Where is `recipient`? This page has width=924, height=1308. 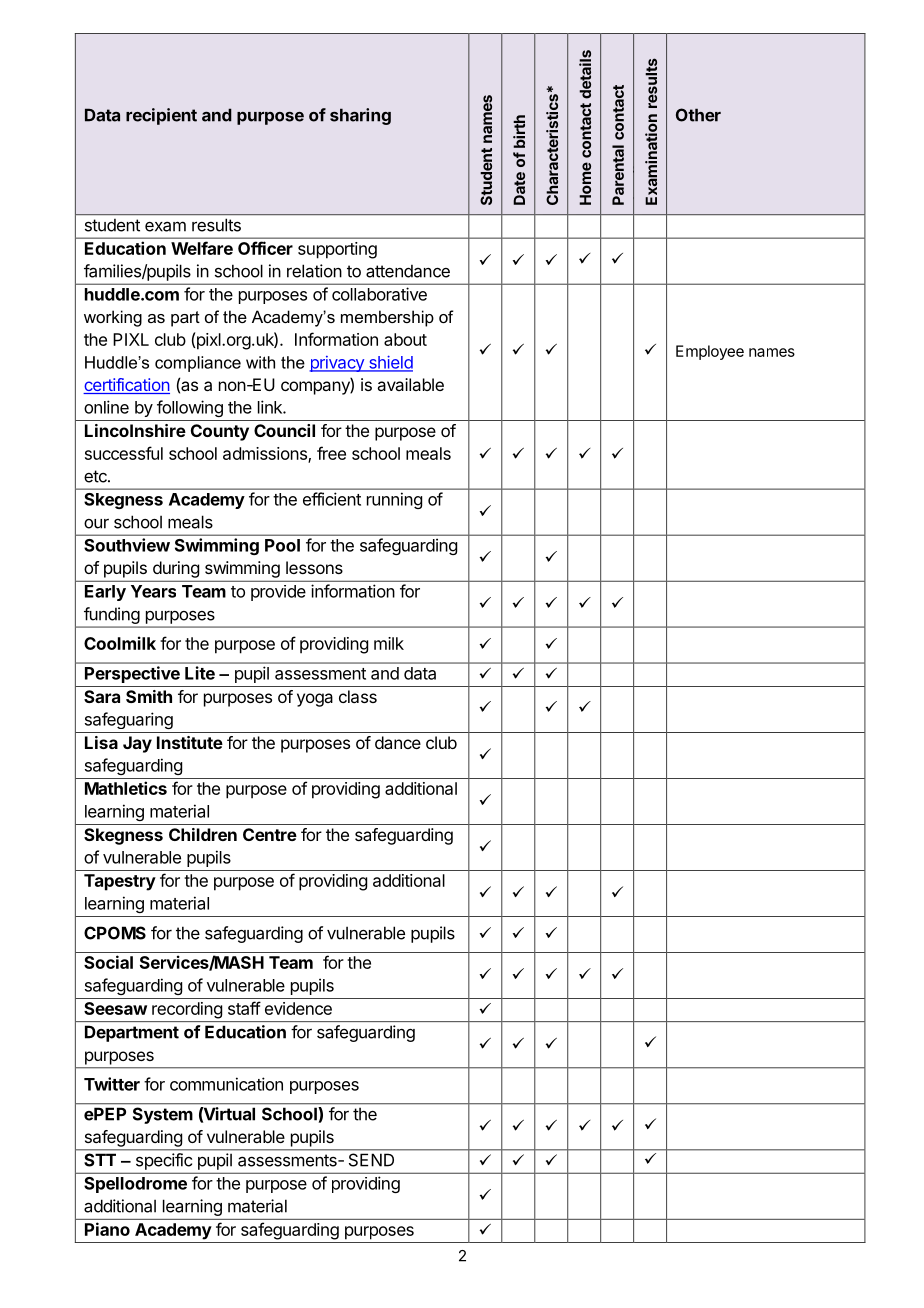
recipient is located at coordinates (161, 116).
